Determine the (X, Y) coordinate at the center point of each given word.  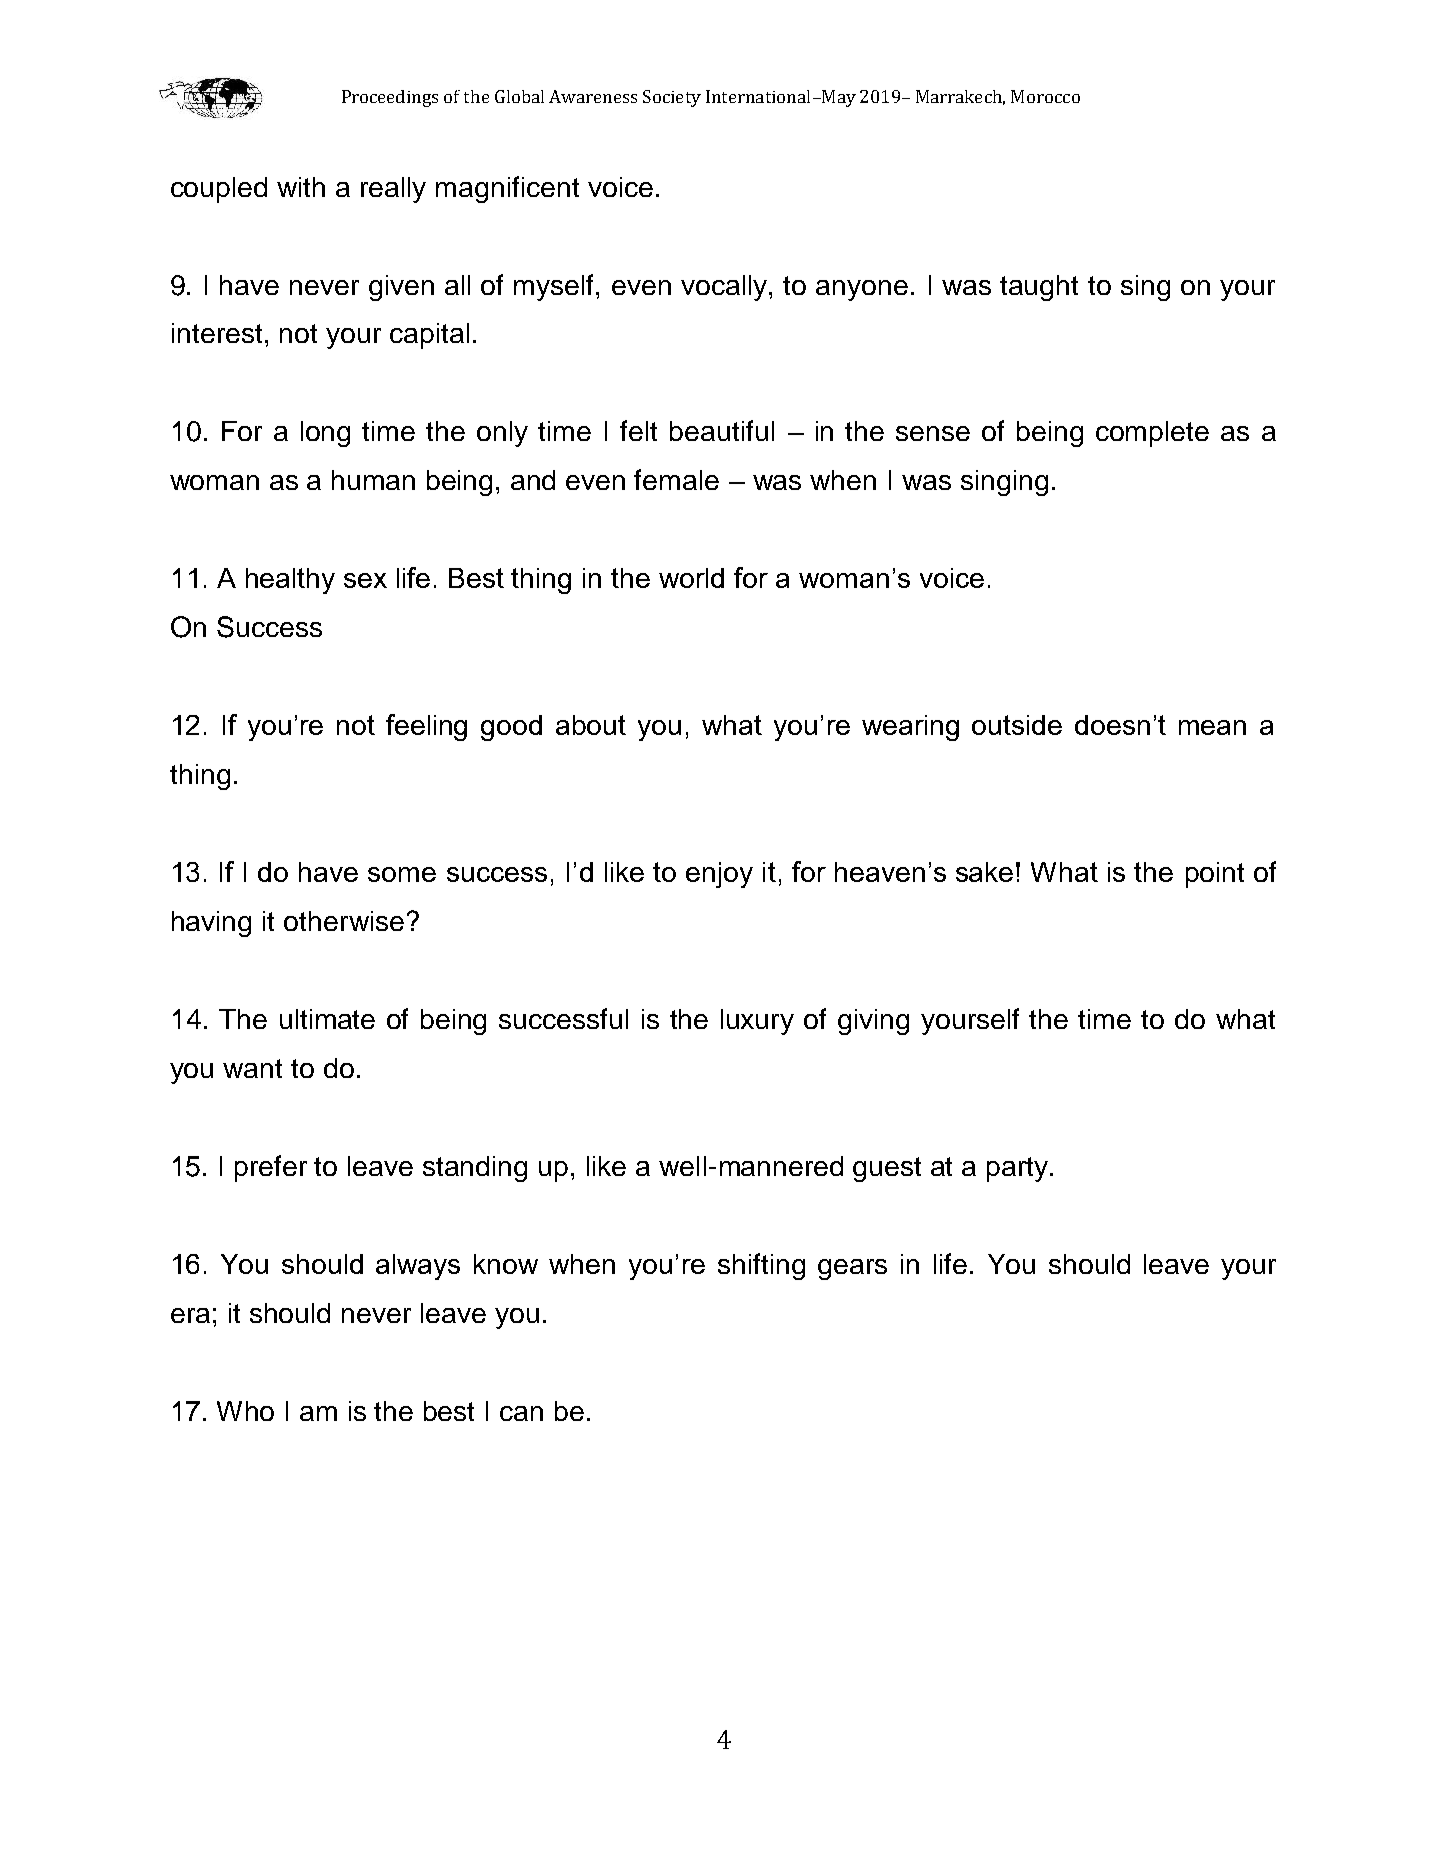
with (301, 187)
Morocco (1045, 96)
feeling (426, 727)
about (591, 725)
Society (672, 98)
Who (245, 1411)
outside (1017, 725)
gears (852, 1269)
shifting (761, 1266)
